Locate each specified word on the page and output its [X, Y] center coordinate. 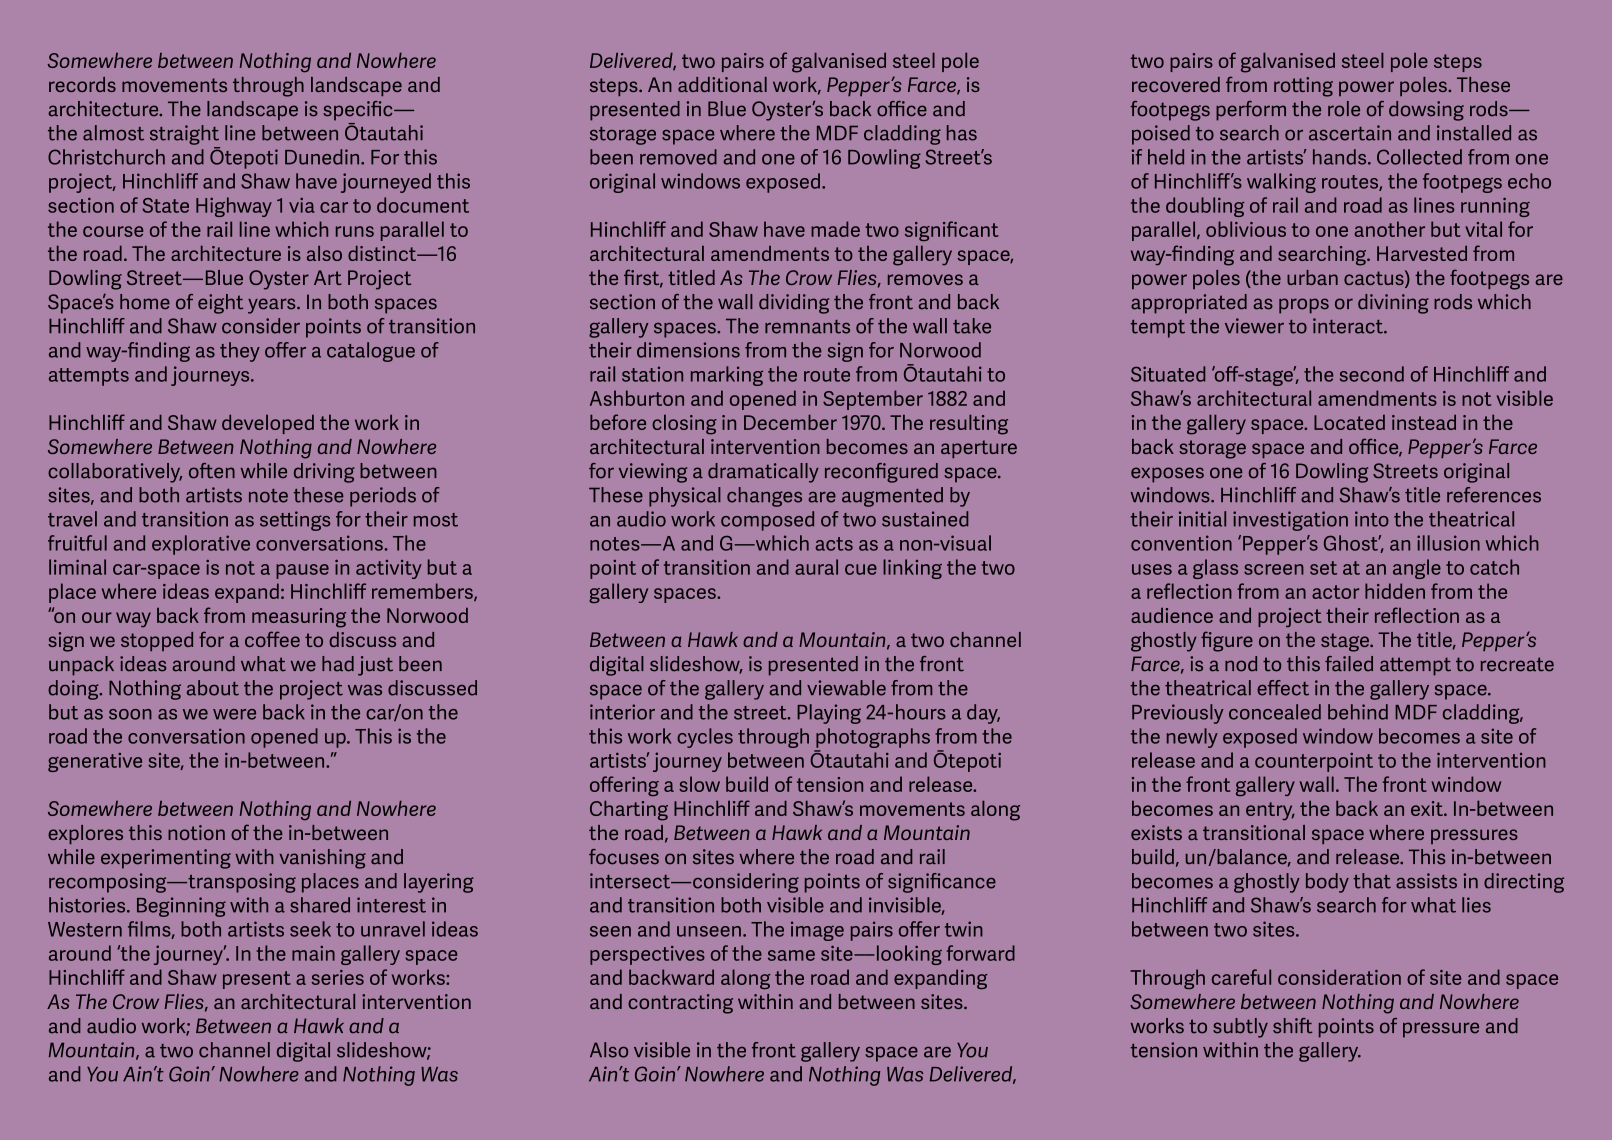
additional [722, 84]
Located [1349, 422]
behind [1358, 712]
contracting [680, 1004]
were [234, 714]
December [790, 422]
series [338, 977]
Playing [829, 714]
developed [268, 424]
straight [184, 135]
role [1344, 109]
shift [1292, 1026]
